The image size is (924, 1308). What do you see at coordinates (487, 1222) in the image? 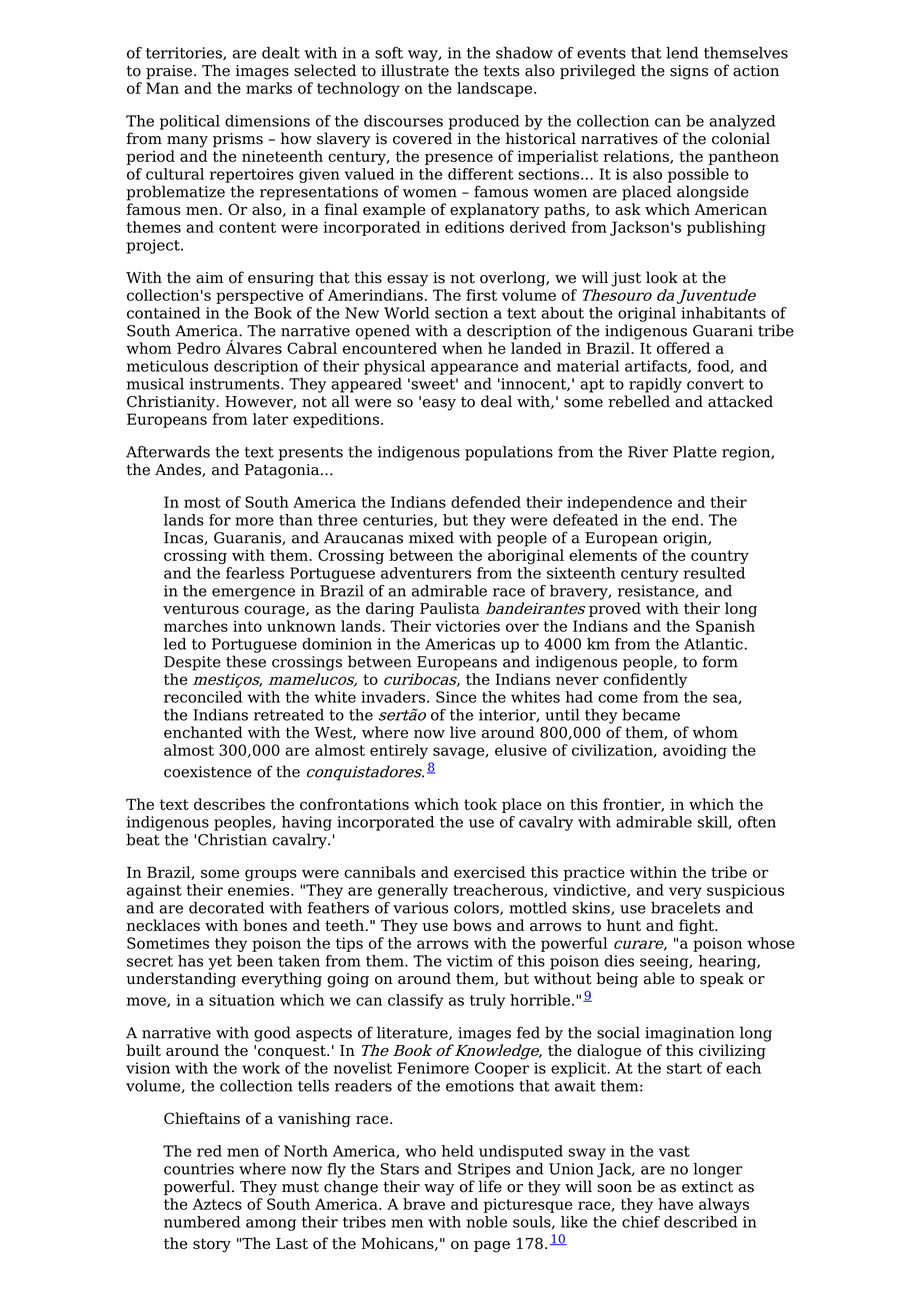
I see `noble` at bounding box center [487, 1222].
